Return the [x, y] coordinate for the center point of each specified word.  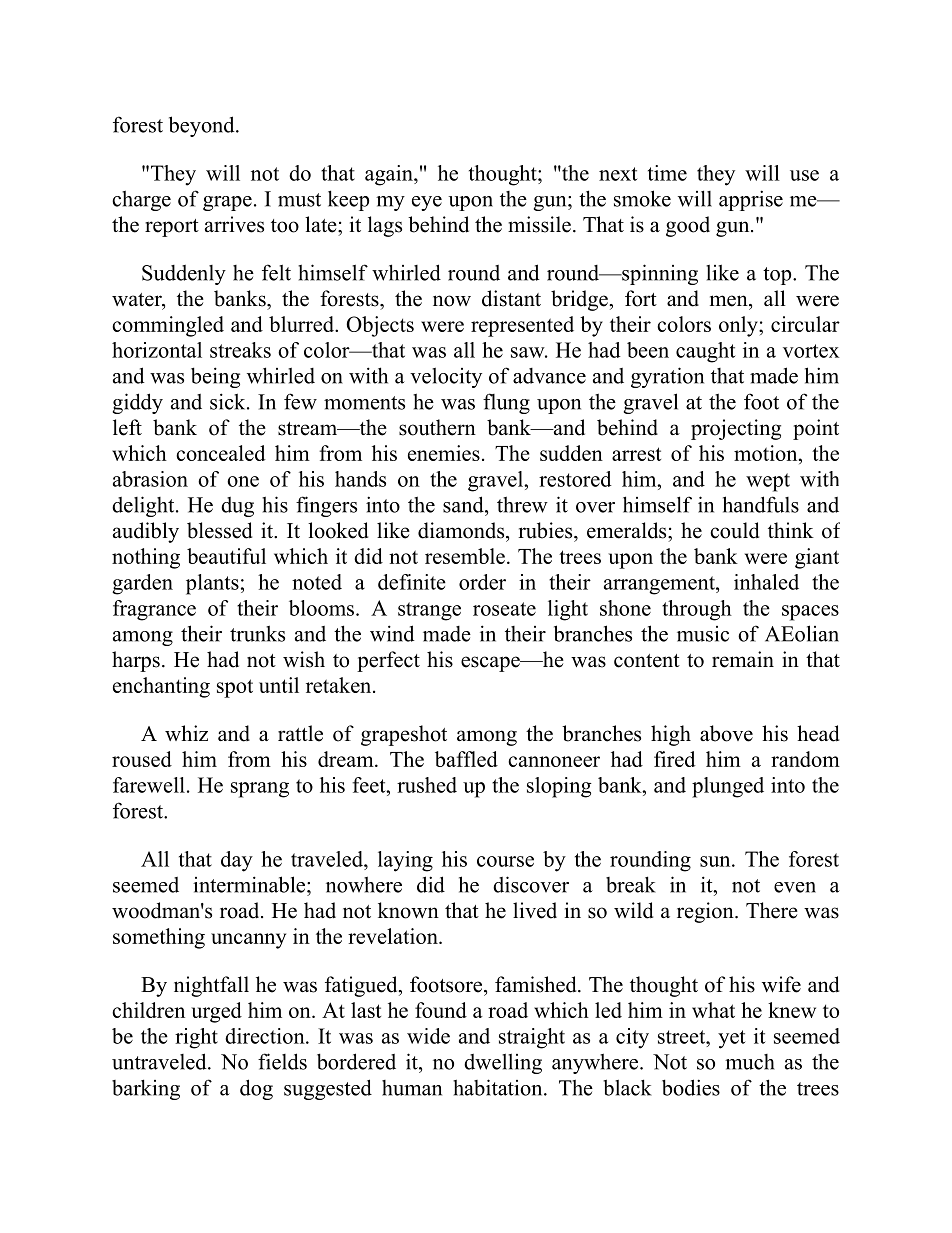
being [215, 377]
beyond [203, 126]
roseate [504, 609]
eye [427, 203]
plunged [728, 787]
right [196, 1038]
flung [506, 403]
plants [212, 584]
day [237, 861]
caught [705, 352]
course [505, 861]
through [697, 610]
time [667, 173]
